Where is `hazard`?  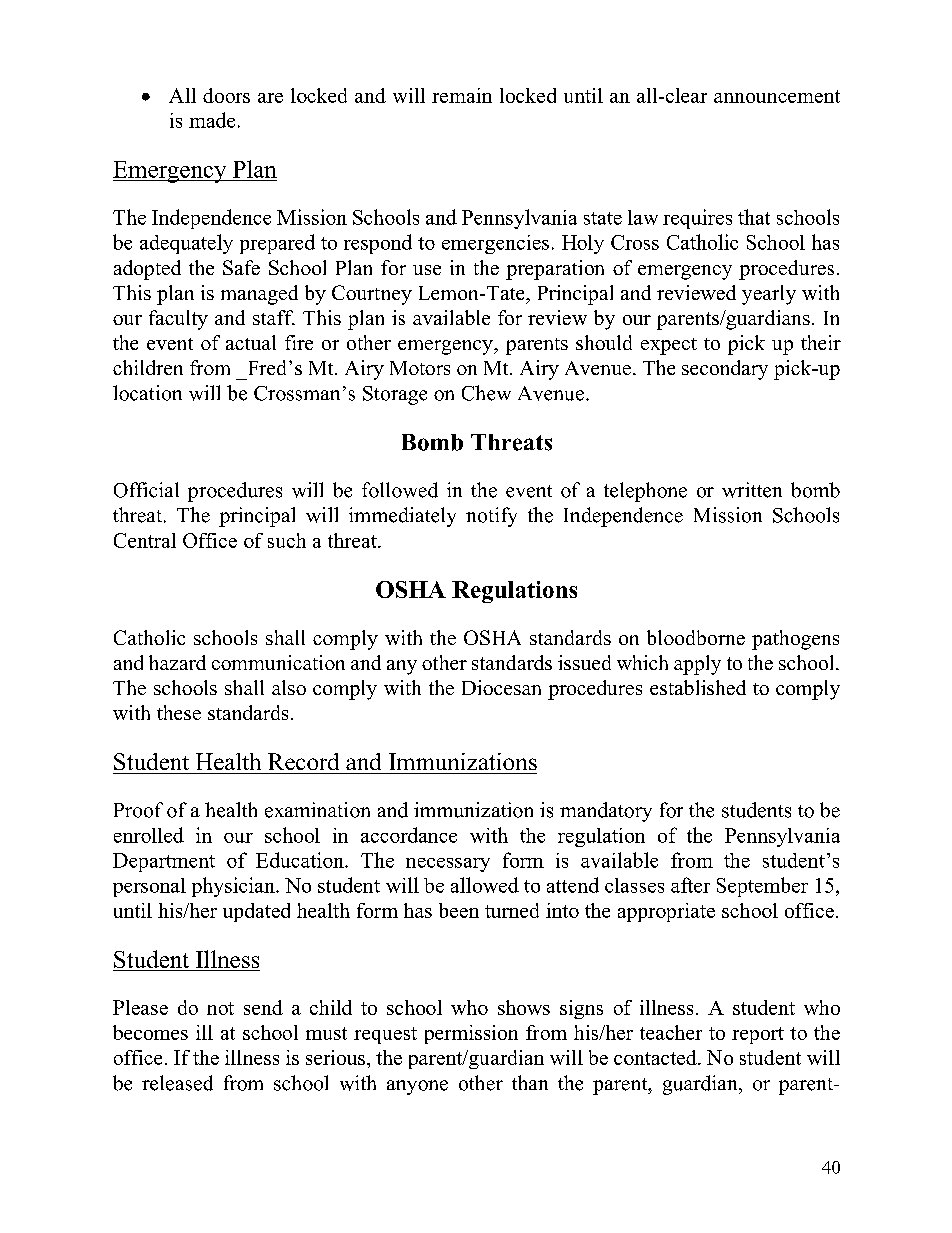
hazard is located at coordinates (177, 662).
